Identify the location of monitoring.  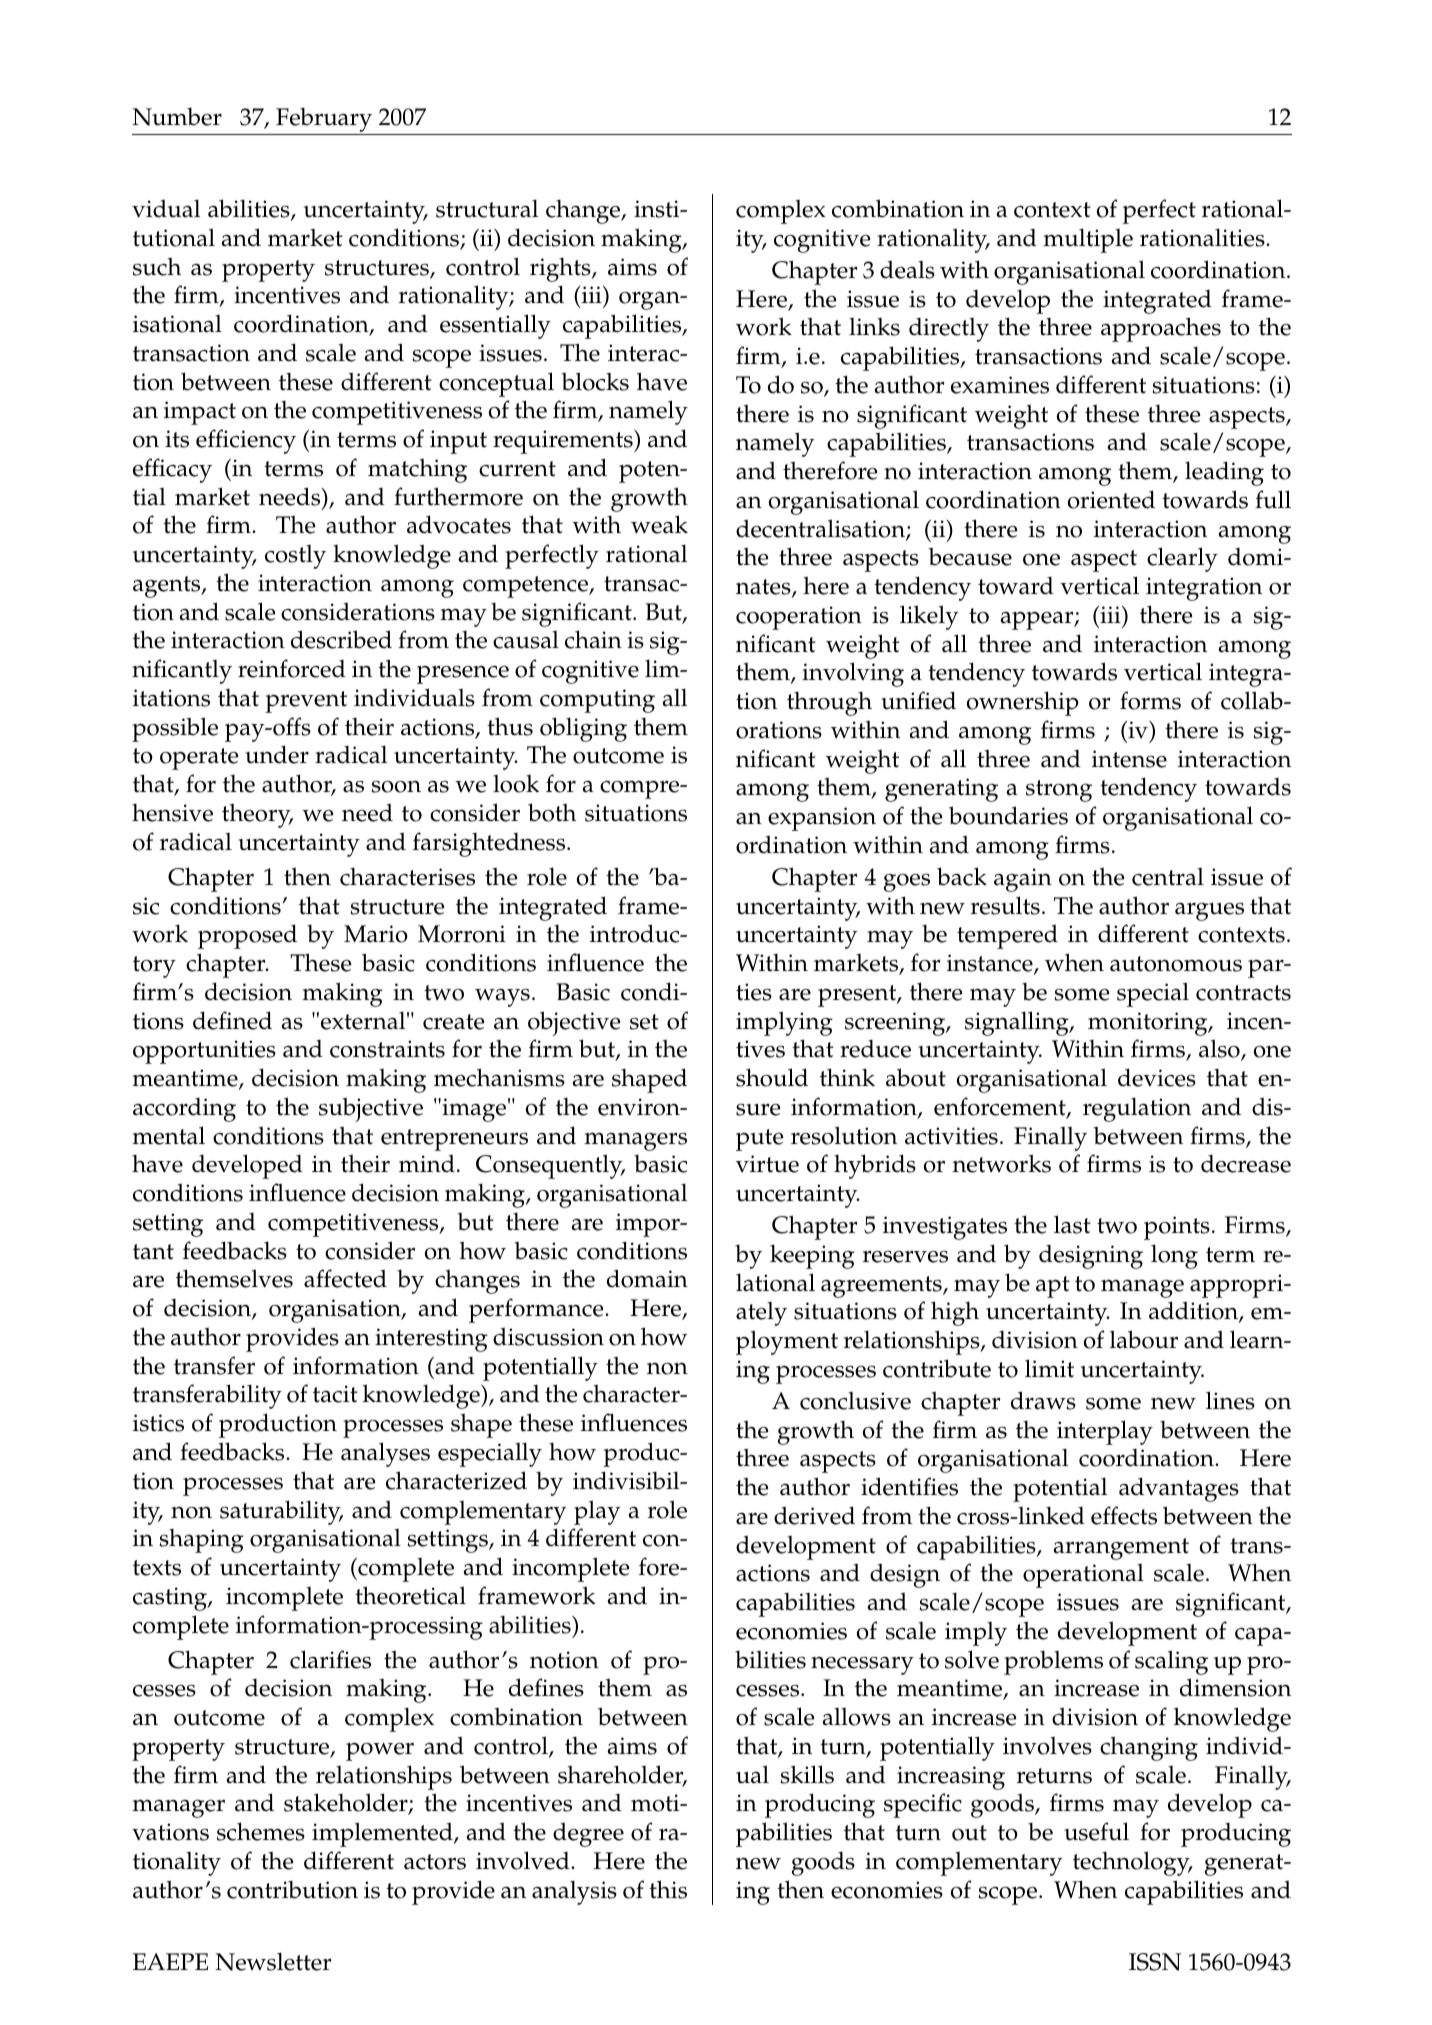
(1149, 1024).
